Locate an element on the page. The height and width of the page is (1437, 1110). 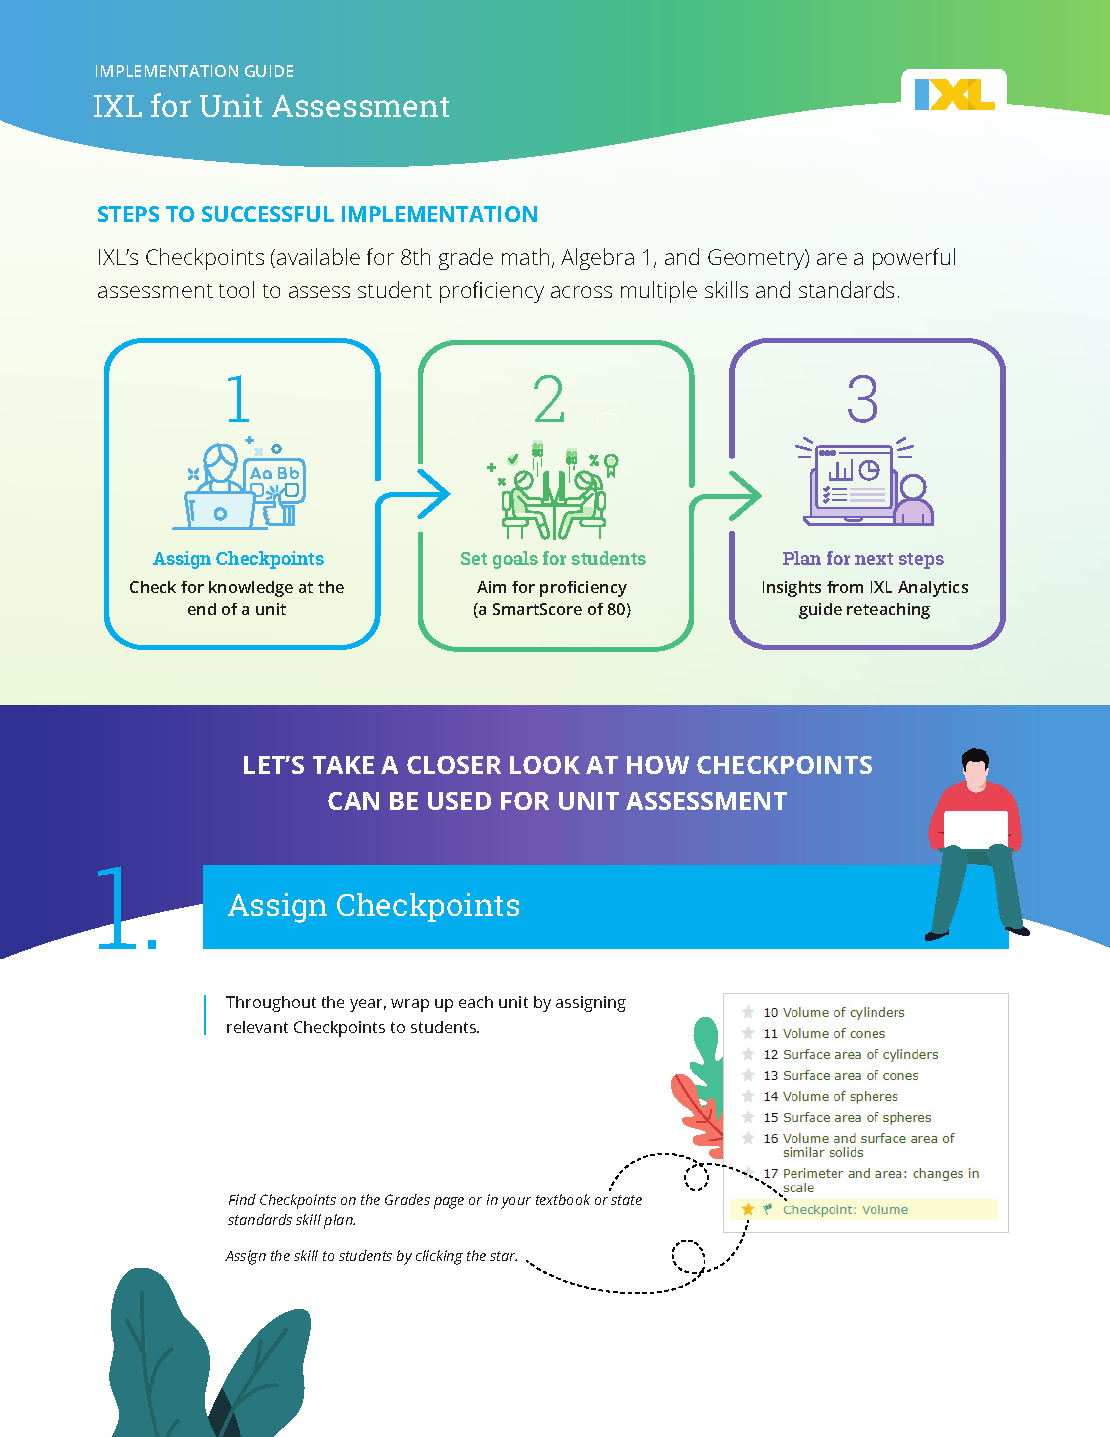
state is located at coordinates (626, 1200).
